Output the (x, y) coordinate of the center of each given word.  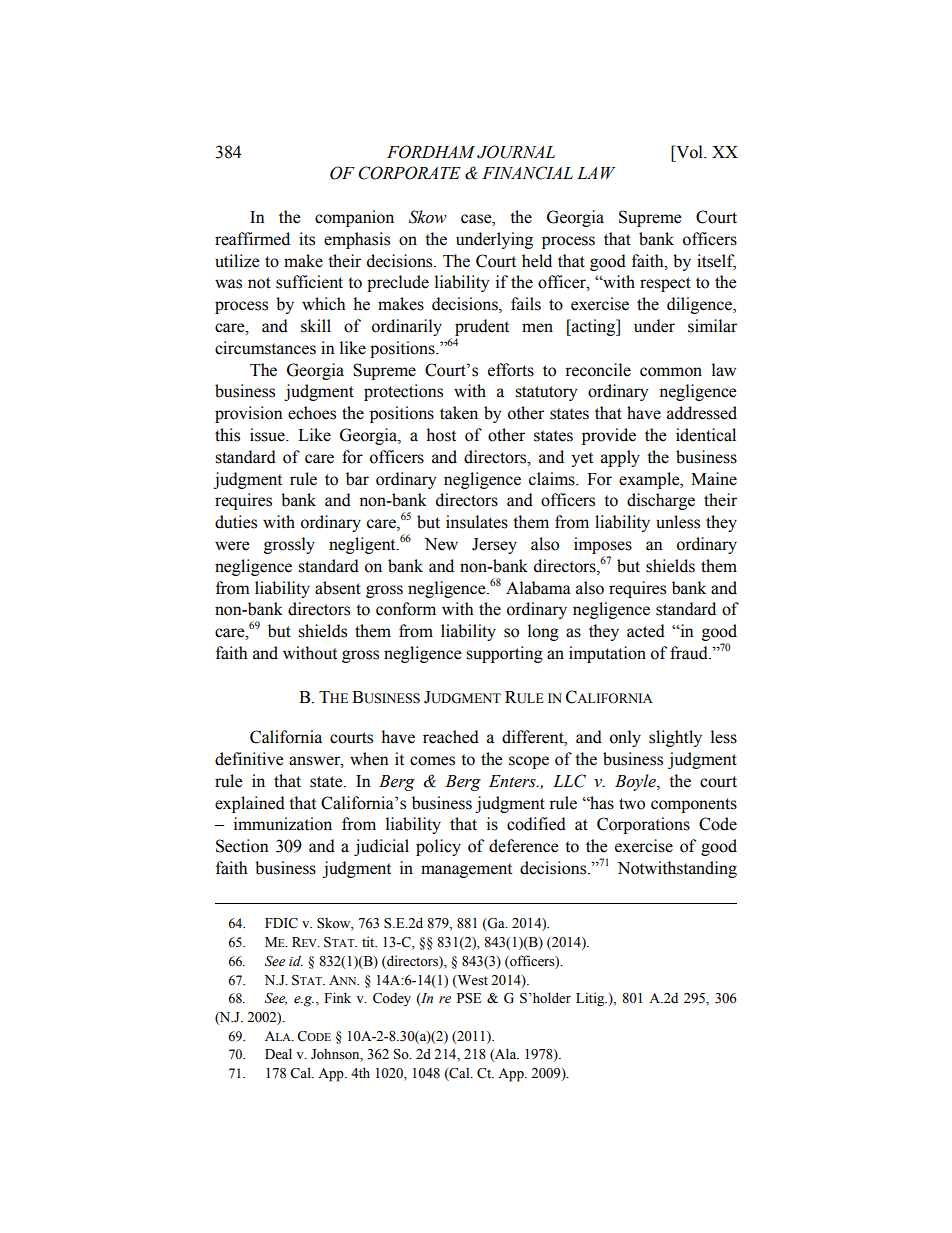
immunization (283, 824)
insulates (477, 522)
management (466, 870)
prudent (482, 327)
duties (236, 522)
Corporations (643, 825)
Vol (689, 152)
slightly (675, 738)
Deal (278, 1054)
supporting (504, 654)
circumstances (265, 348)
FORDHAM (431, 152)
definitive (249, 759)
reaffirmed (252, 239)
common (671, 372)
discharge (661, 501)
